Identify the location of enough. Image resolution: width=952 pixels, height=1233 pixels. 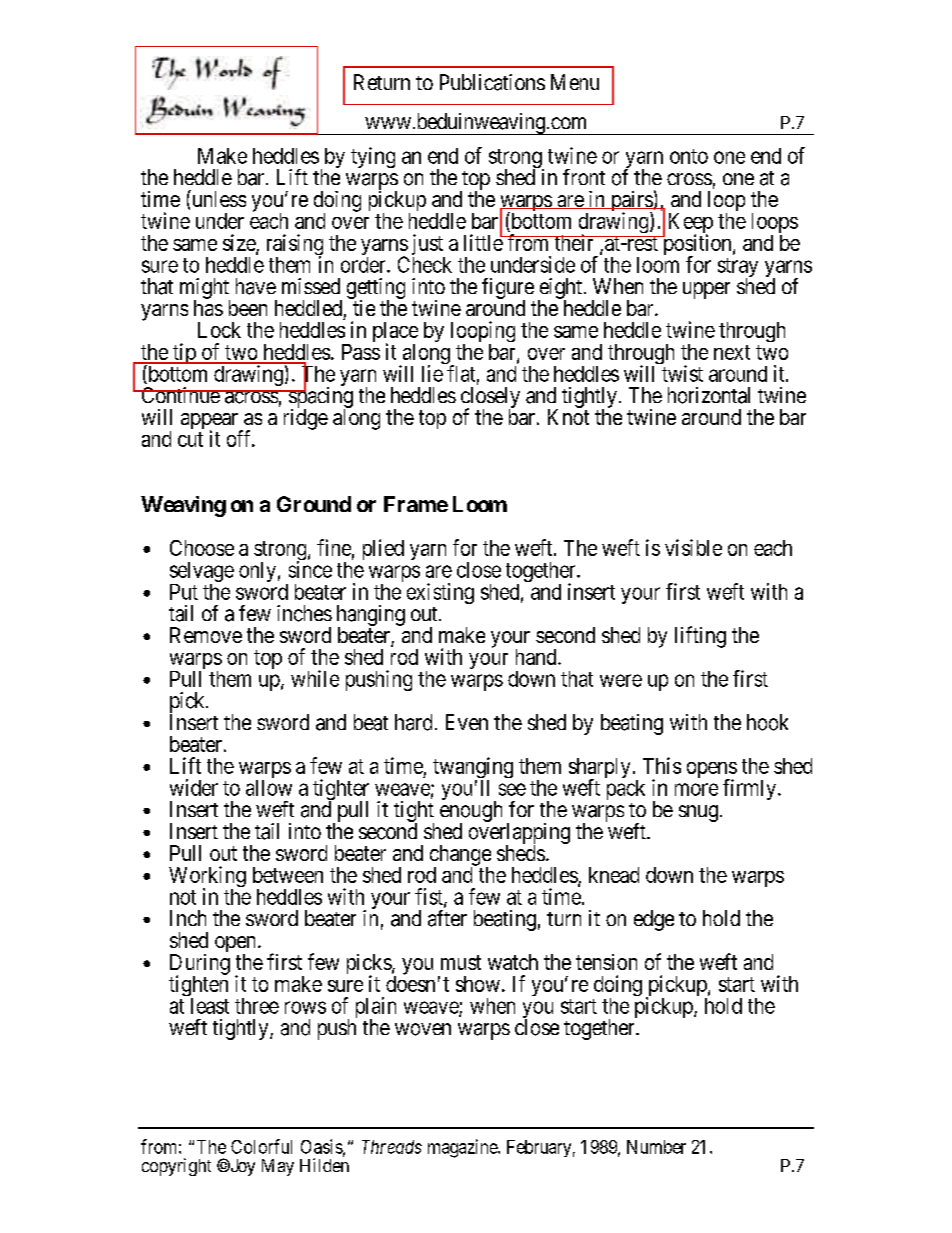
(471, 813).
